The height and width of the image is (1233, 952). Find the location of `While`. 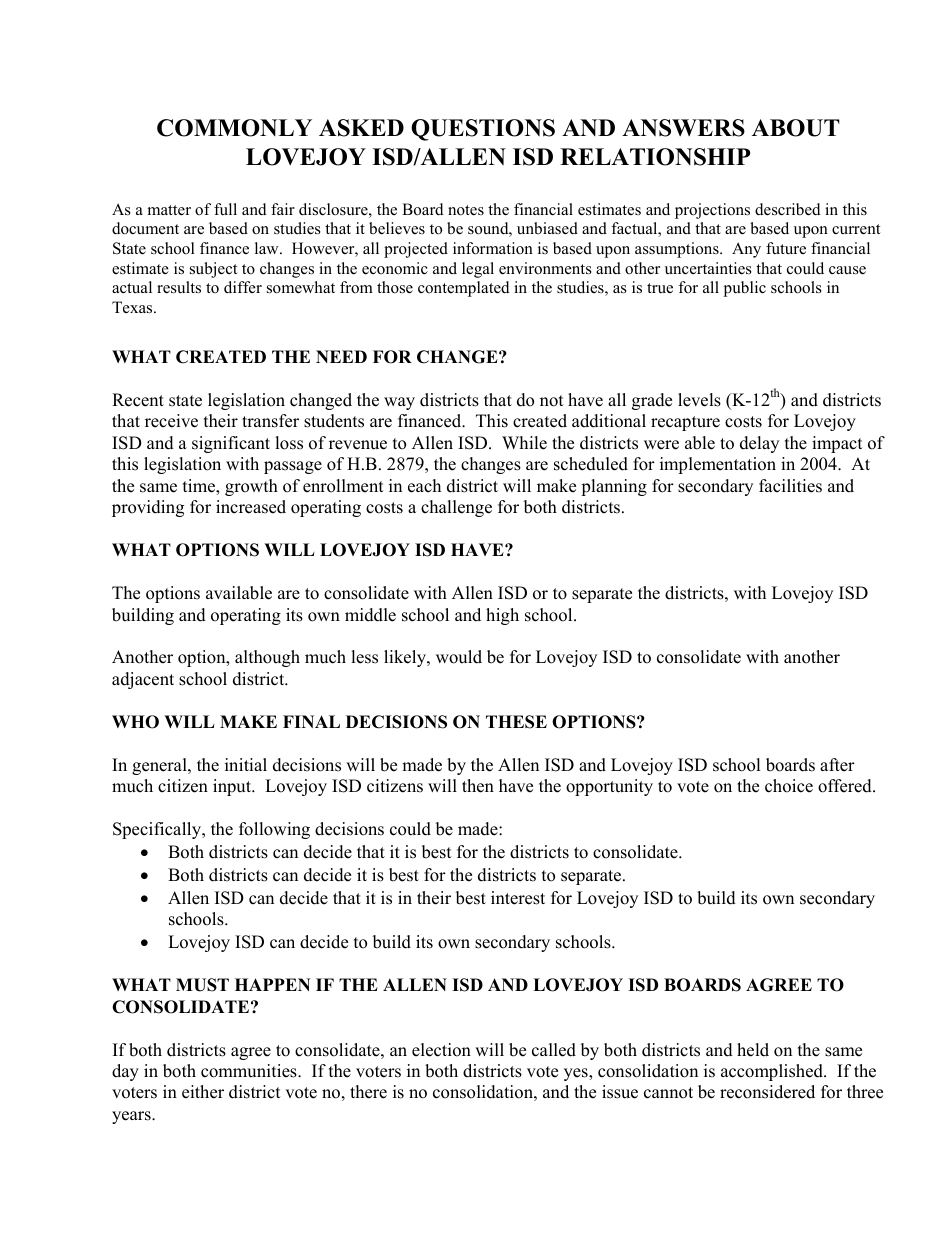

While is located at coordinates (524, 443).
